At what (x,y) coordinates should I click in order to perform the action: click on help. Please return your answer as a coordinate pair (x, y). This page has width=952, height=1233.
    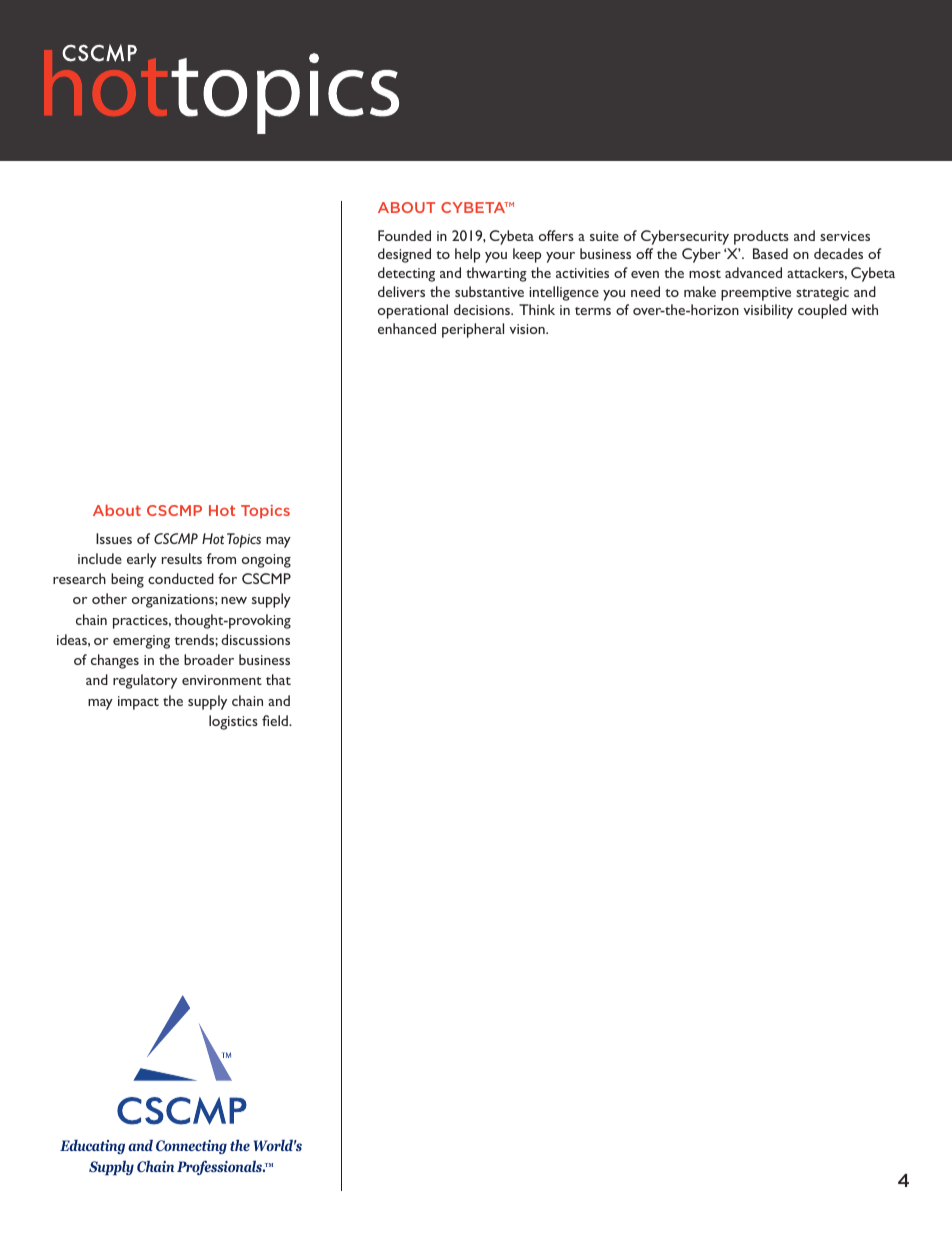
    Looking at the image, I should click on (467, 255).
